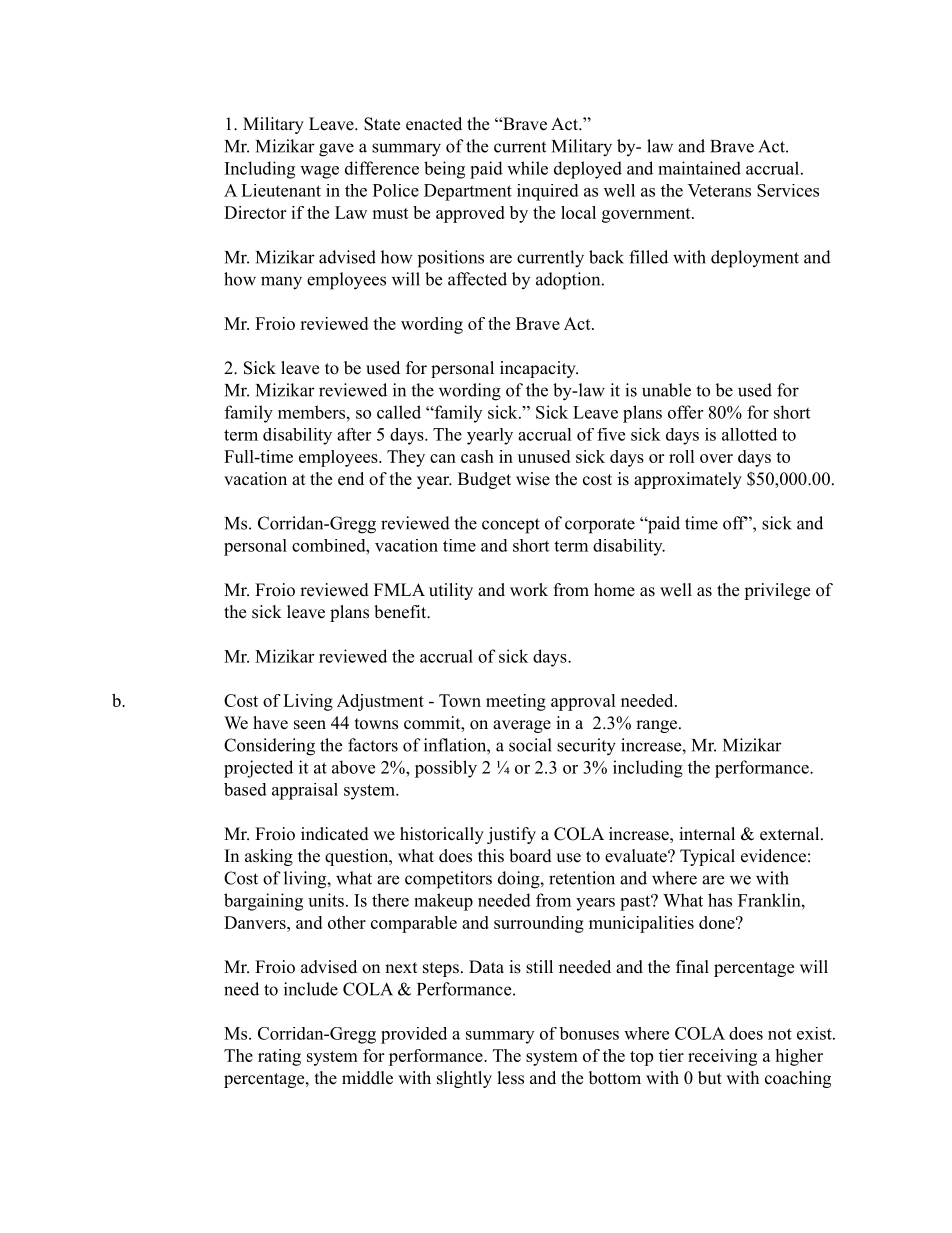 Image resolution: width=952 pixels, height=1233 pixels. I want to click on less, so click(511, 1078).
